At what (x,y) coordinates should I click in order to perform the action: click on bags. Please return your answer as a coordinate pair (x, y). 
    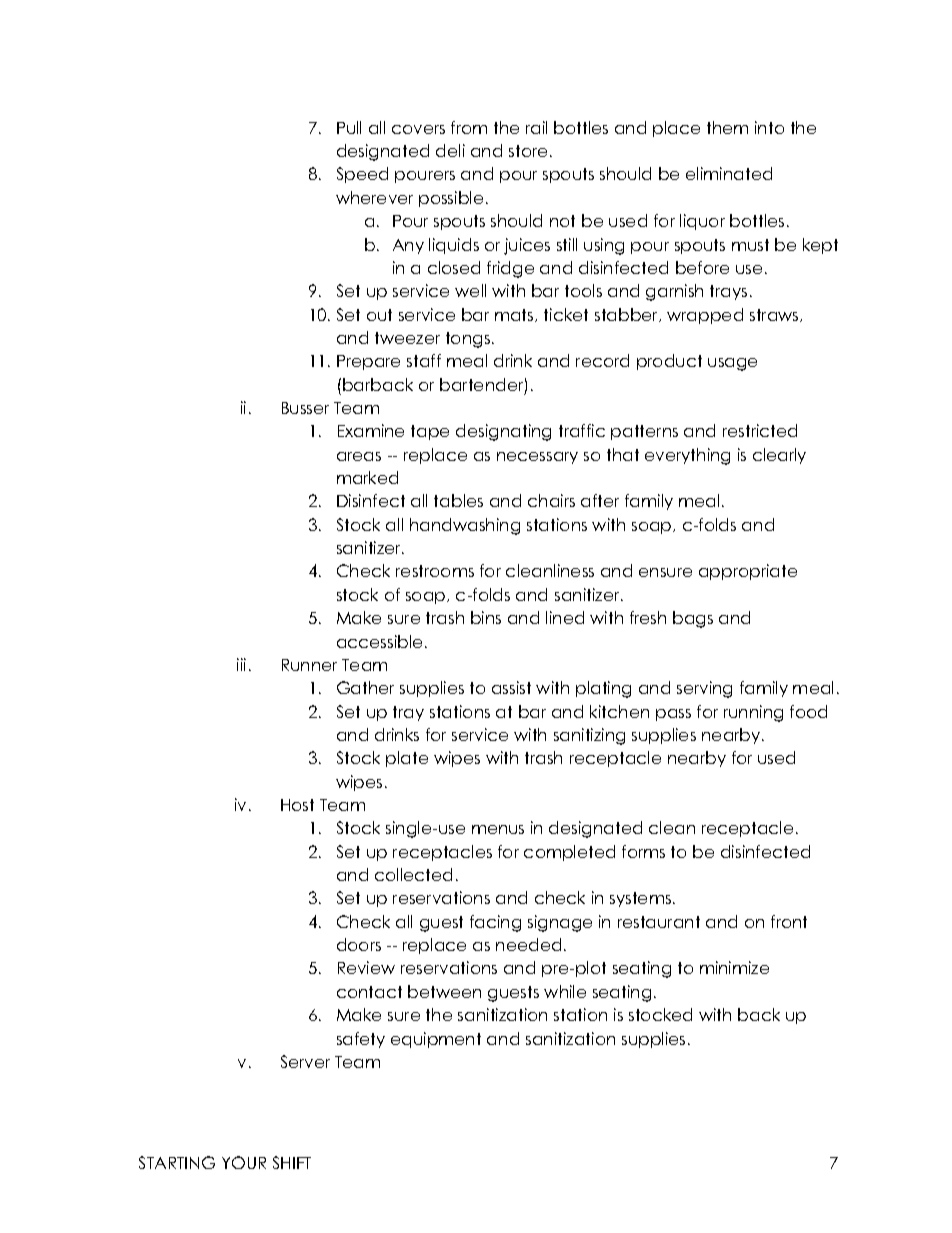
    Looking at the image, I should click on (693, 619).
